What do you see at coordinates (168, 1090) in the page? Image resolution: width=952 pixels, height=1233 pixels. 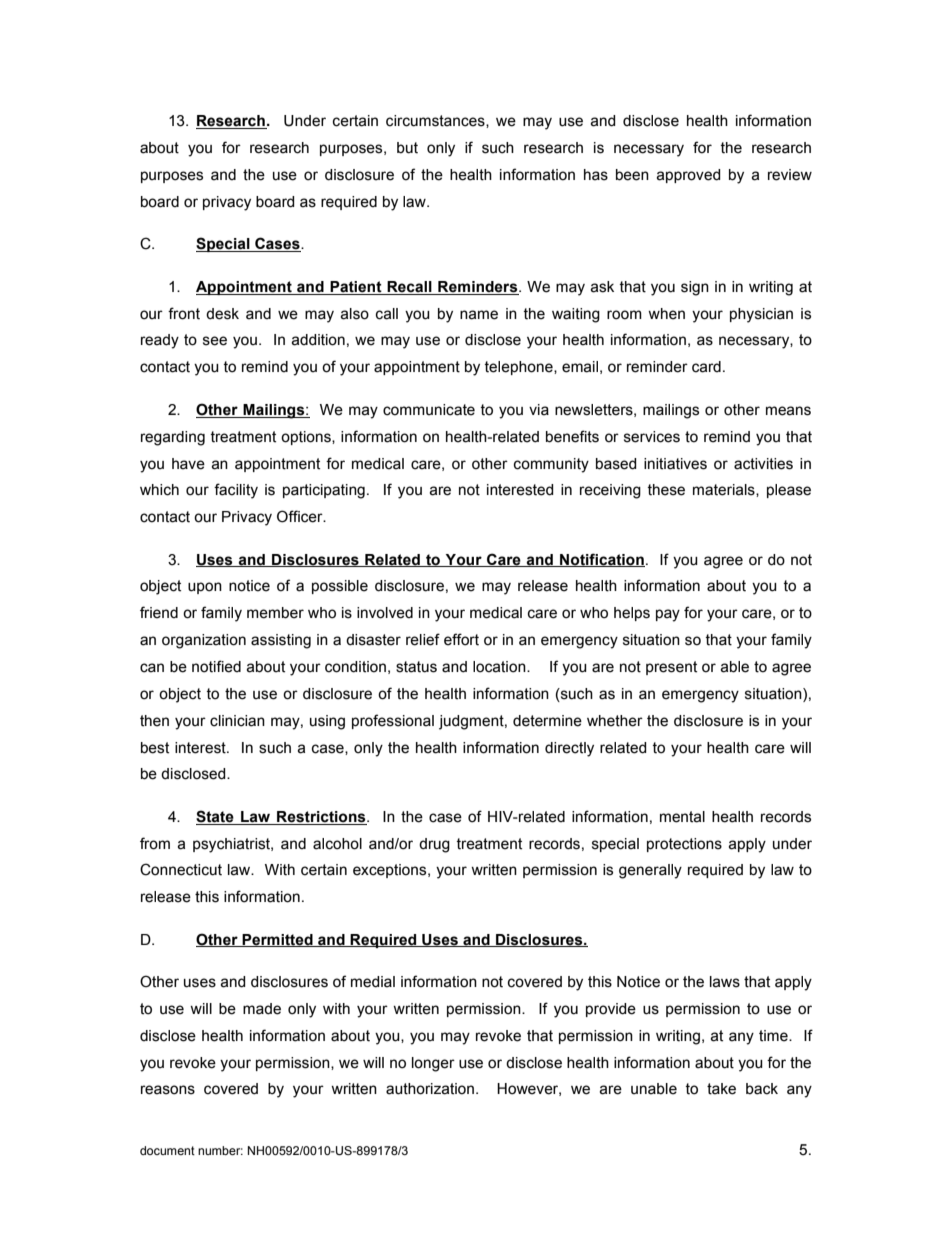 I see `reasons` at bounding box center [168, 1090].
